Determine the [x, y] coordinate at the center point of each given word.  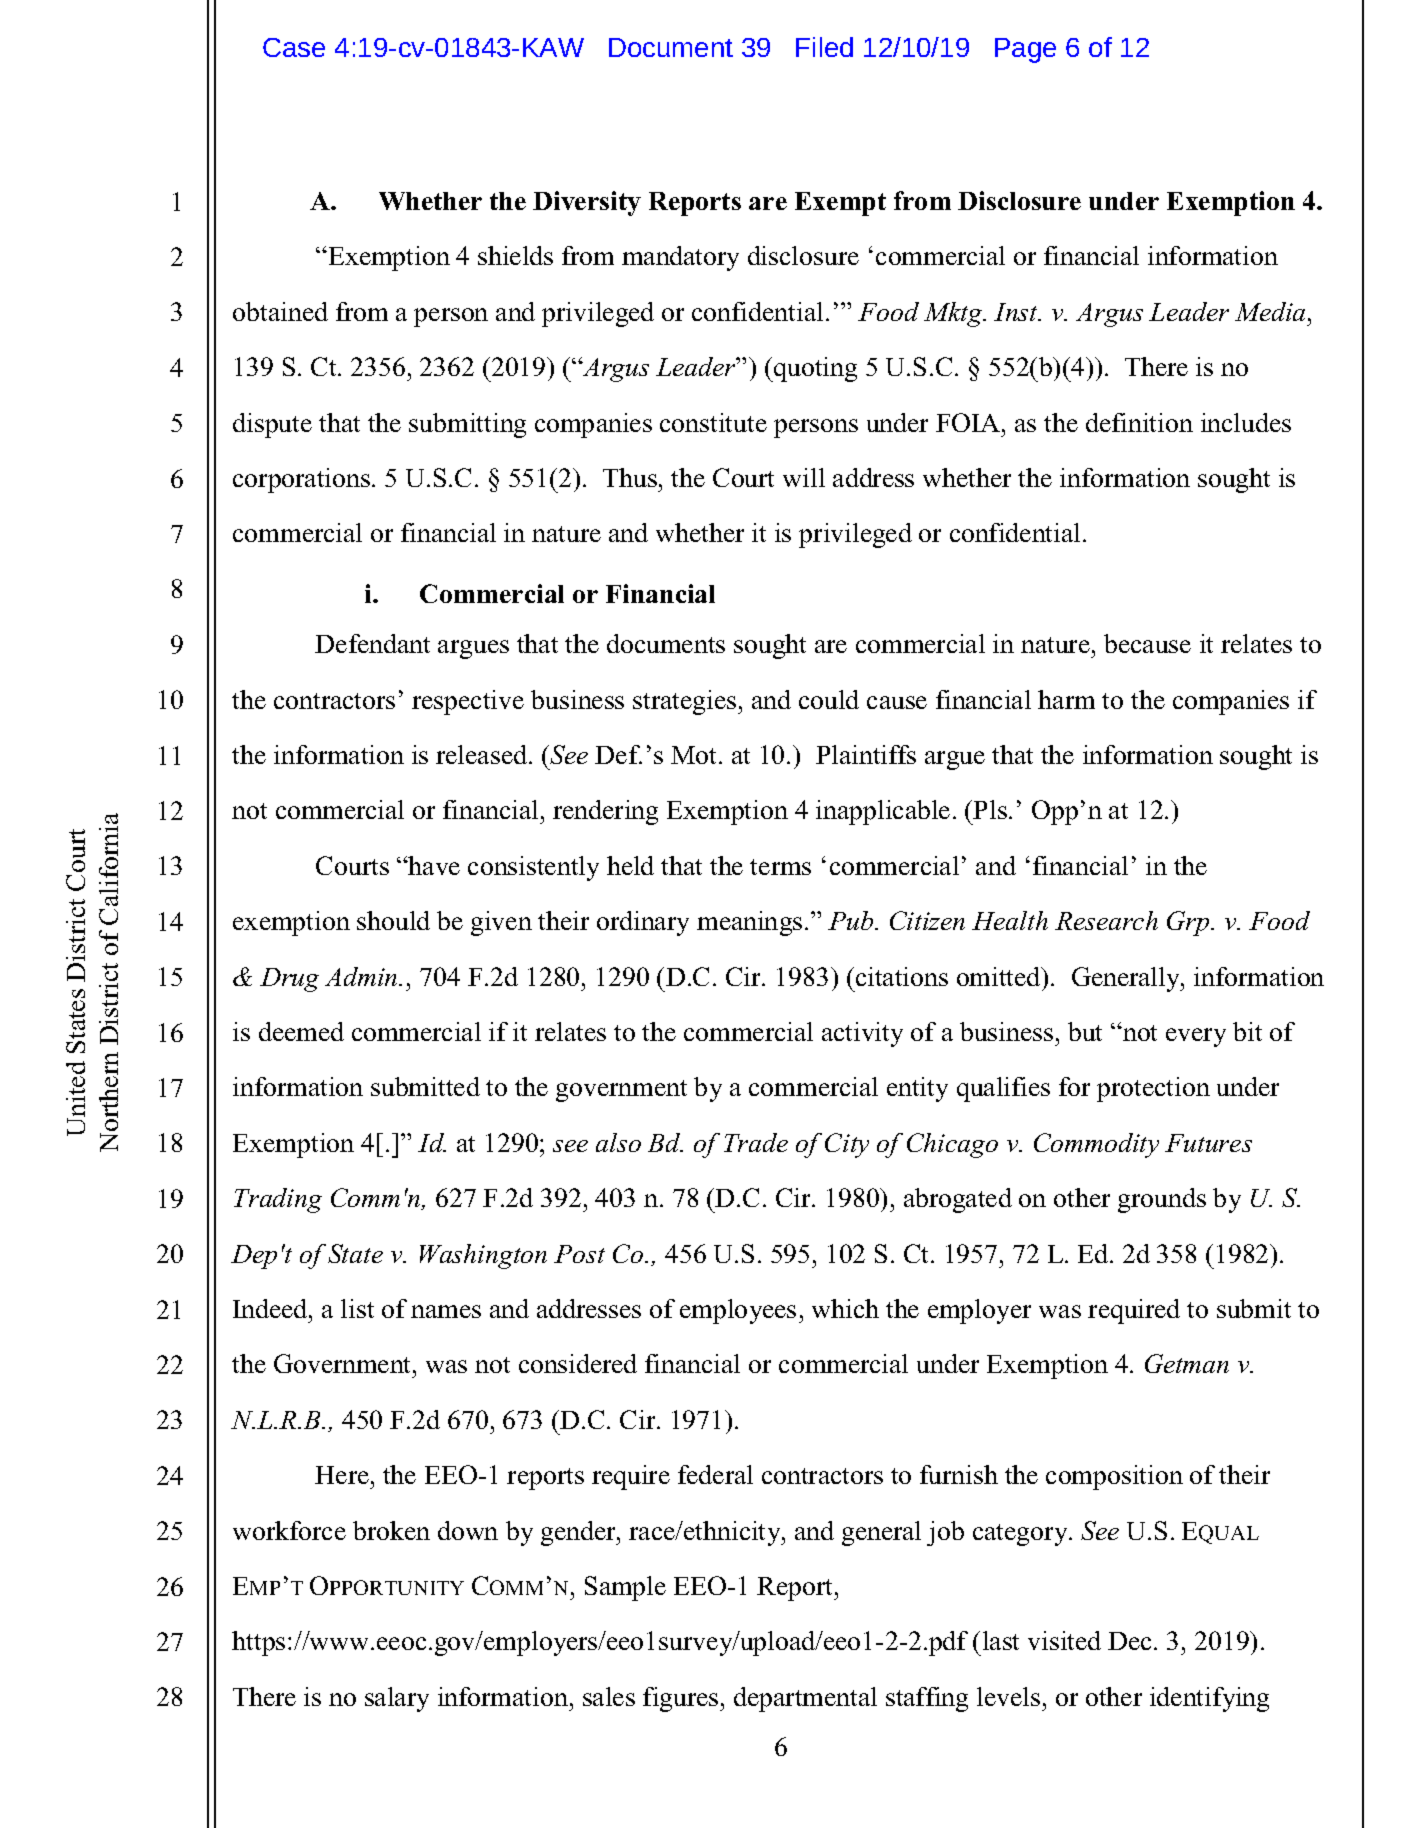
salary [397, 1699]
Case [294, 47]
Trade [756, 1142]
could [829, 699]
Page [1025, 50]
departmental [805, 1699]
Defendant [372, 643]
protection [1153, 1089]
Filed [824, 47]
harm [1066, 699]
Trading [278, 1200]
